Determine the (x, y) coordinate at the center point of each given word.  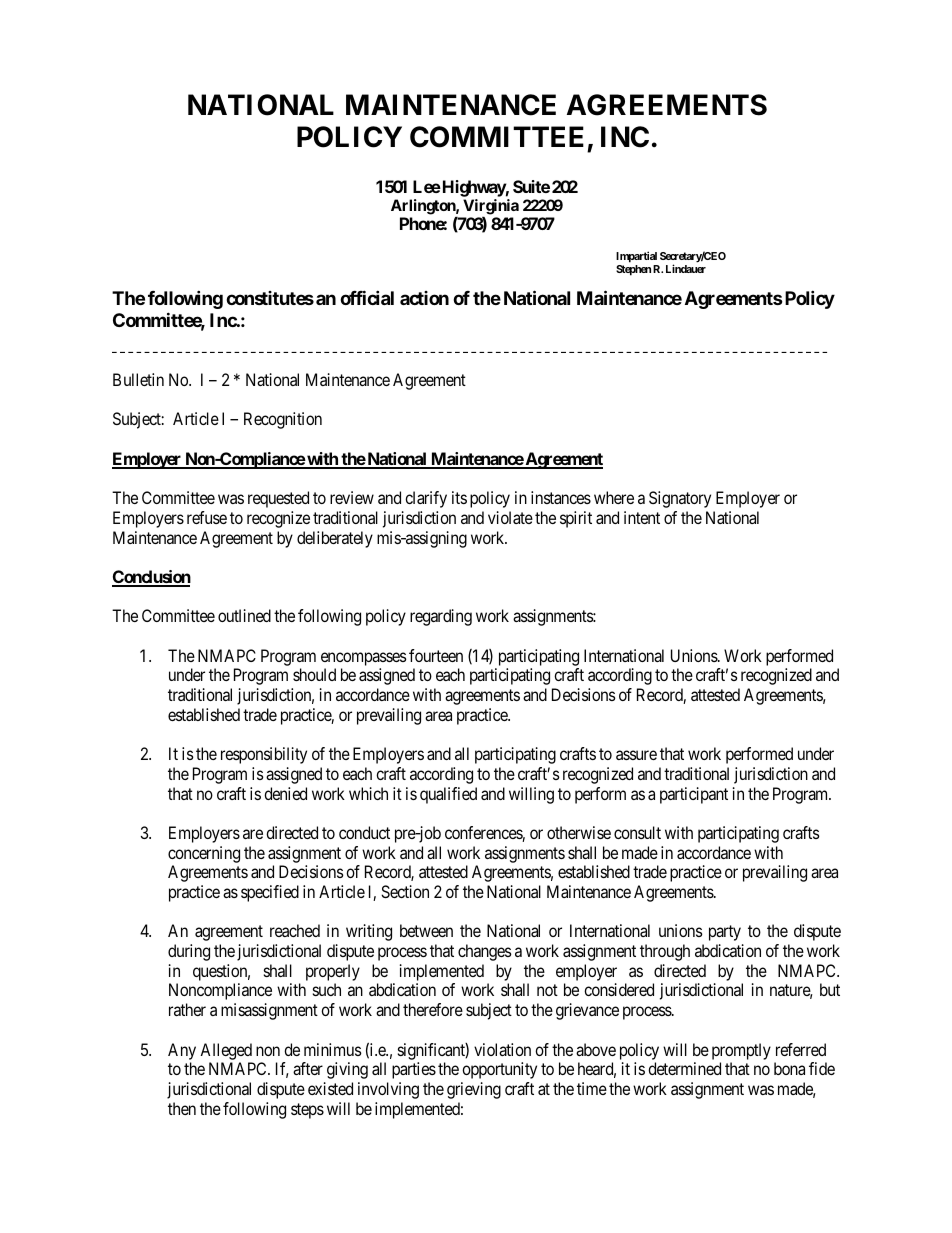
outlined (244, 615)
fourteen (436, 655)
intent (642, 517)
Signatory (680, 499)
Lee (427, 186)
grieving (474, 1090)
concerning (204, 854)
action (424, 298)
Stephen (633, 270)
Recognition (283, 420)
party (725, 933)
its (459, 497)
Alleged (226, 1051)
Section (405, 891)
